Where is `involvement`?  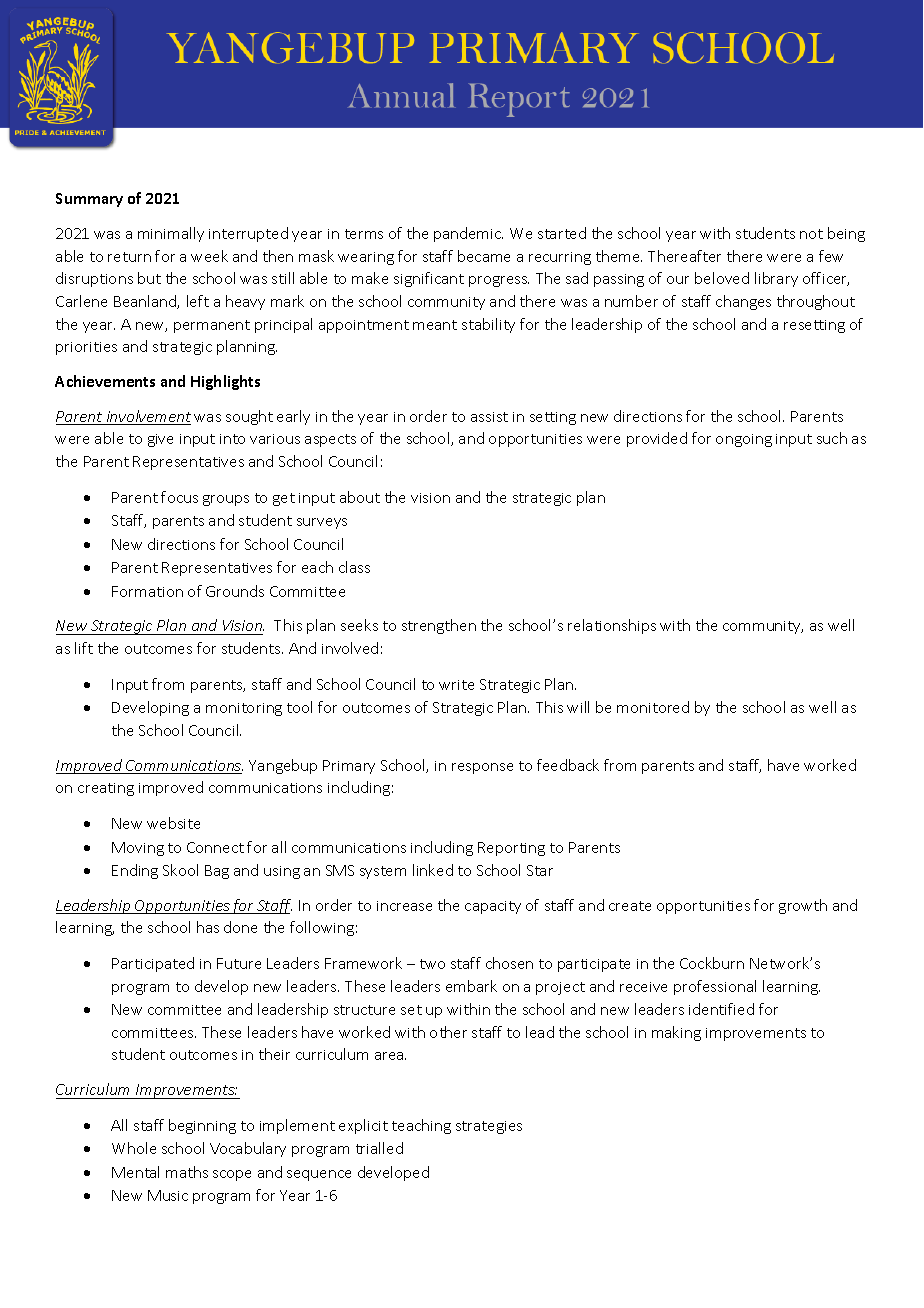
involvement is located at coordinates (147, 417).
